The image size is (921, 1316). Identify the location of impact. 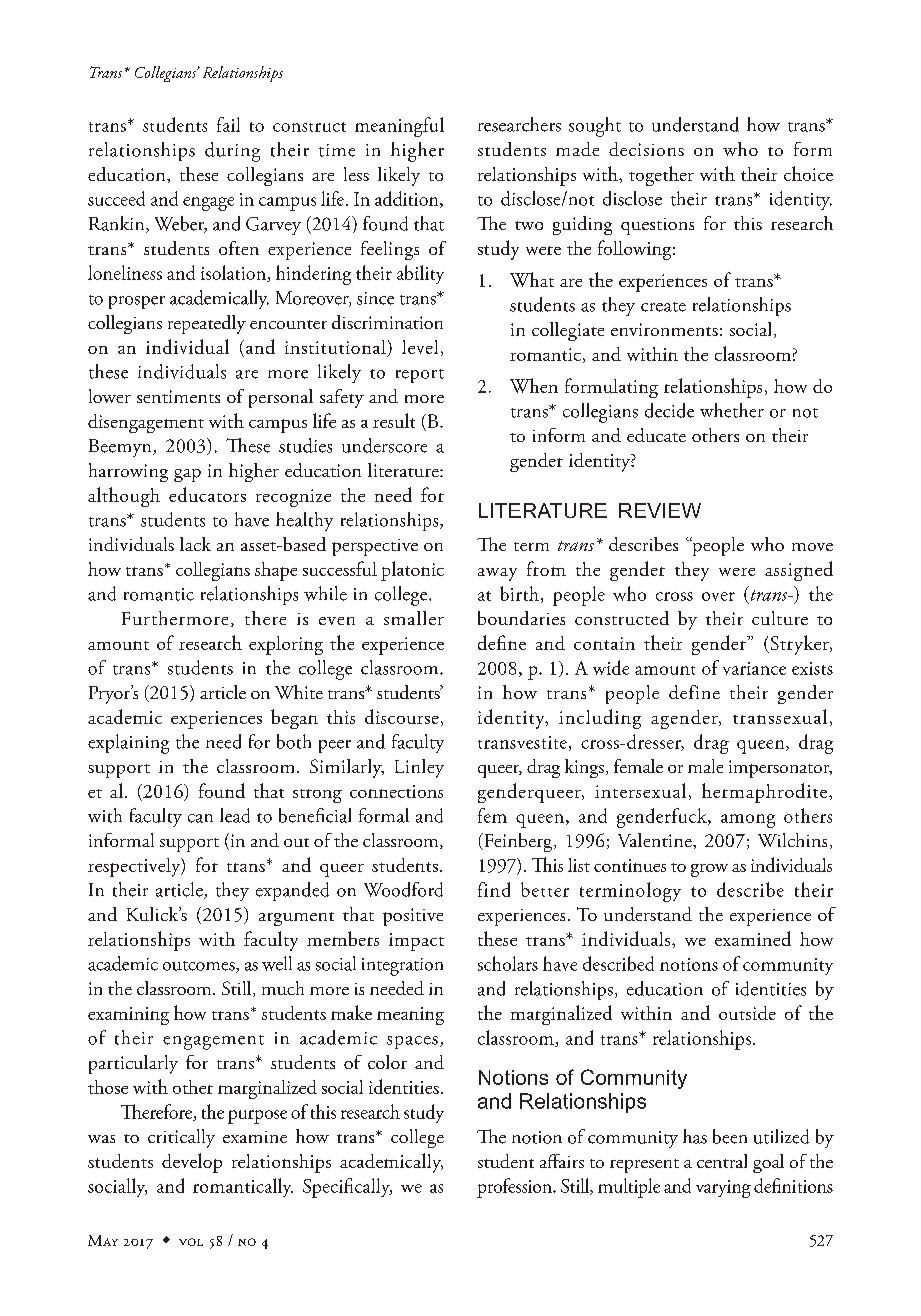
(416, 942).
